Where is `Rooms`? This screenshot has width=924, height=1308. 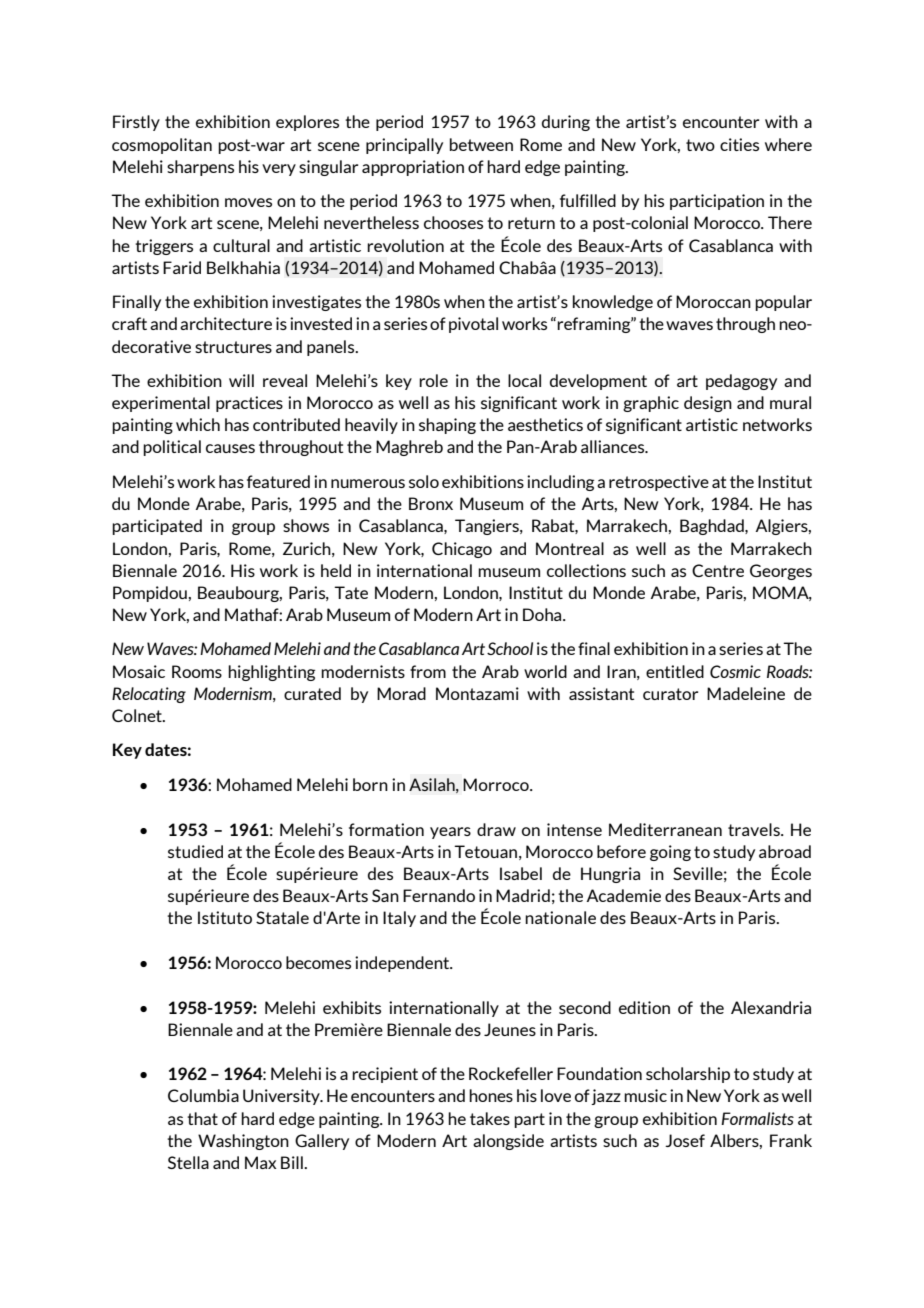 Rooms is located at coordinates (197, 671).
